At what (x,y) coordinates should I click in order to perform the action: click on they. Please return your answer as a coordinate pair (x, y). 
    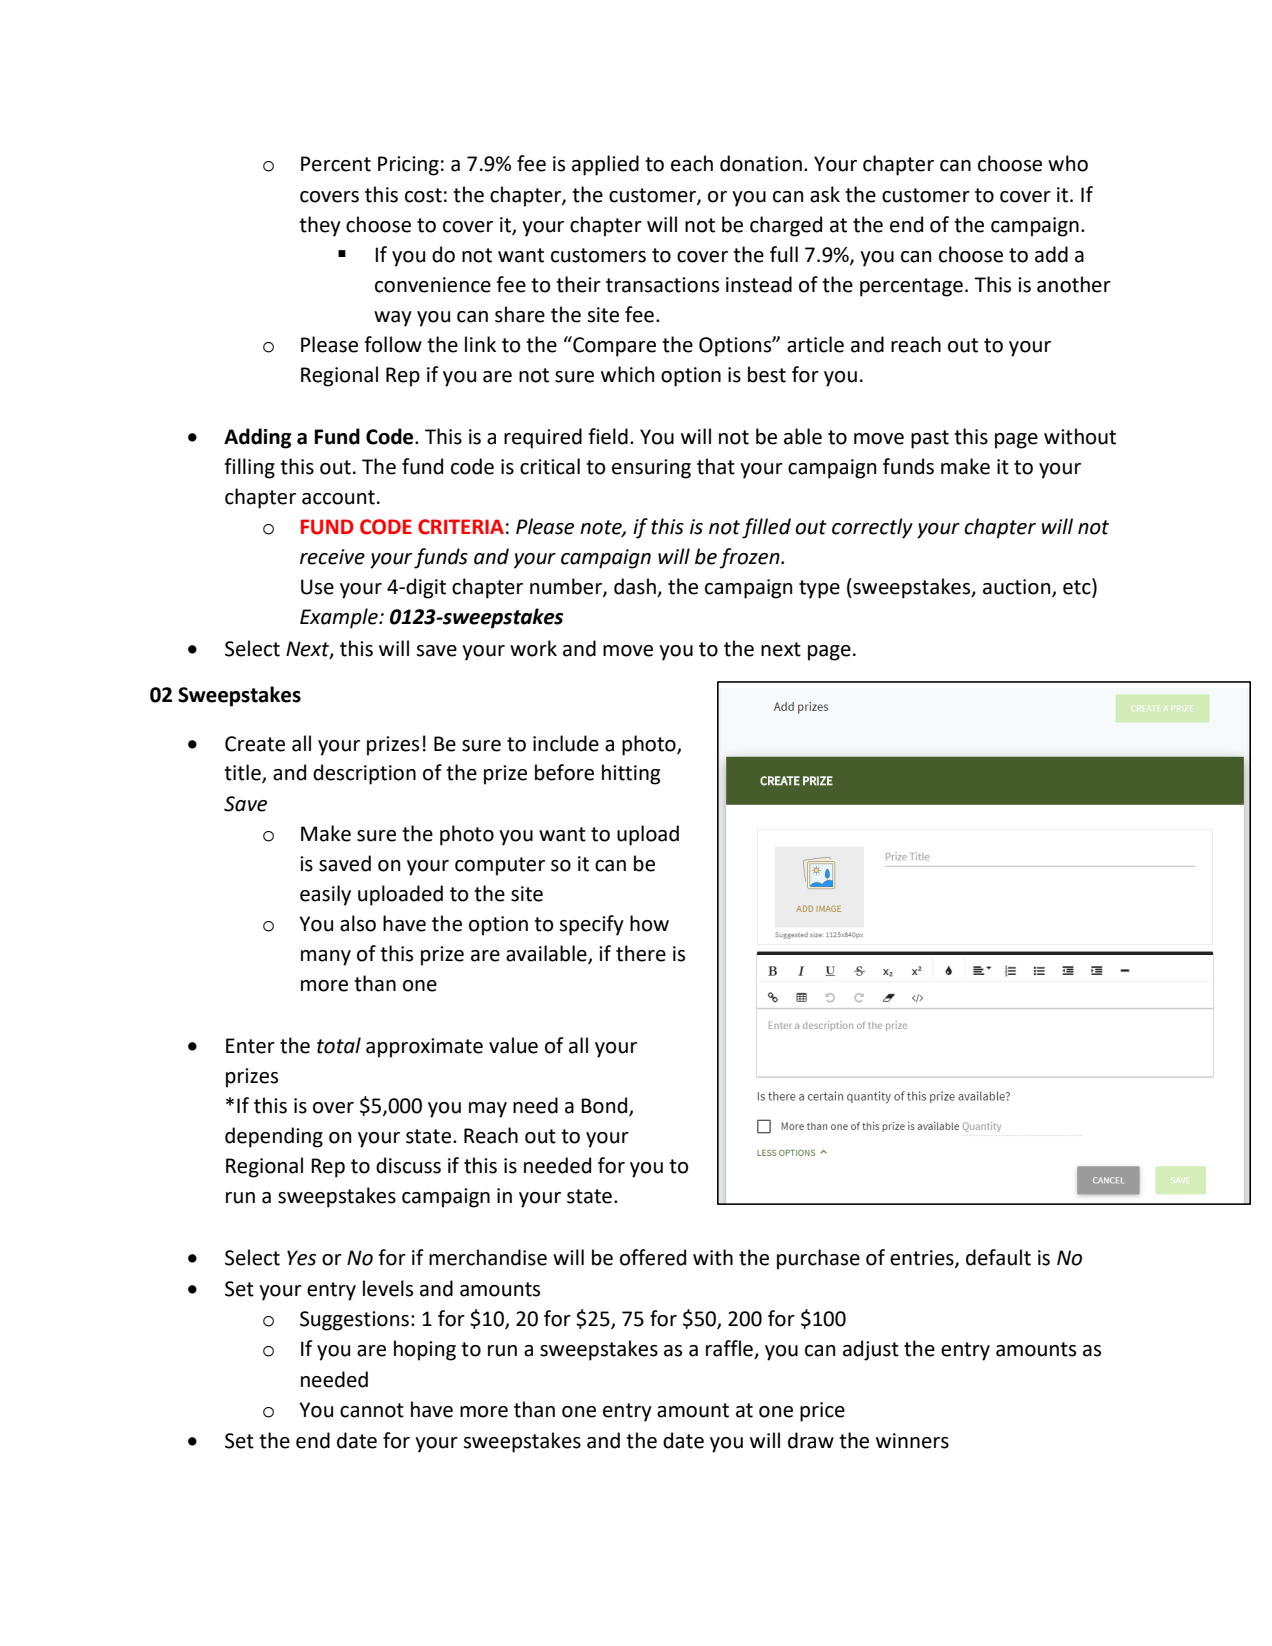
    Looking at the image, I should click on (320, 226).
